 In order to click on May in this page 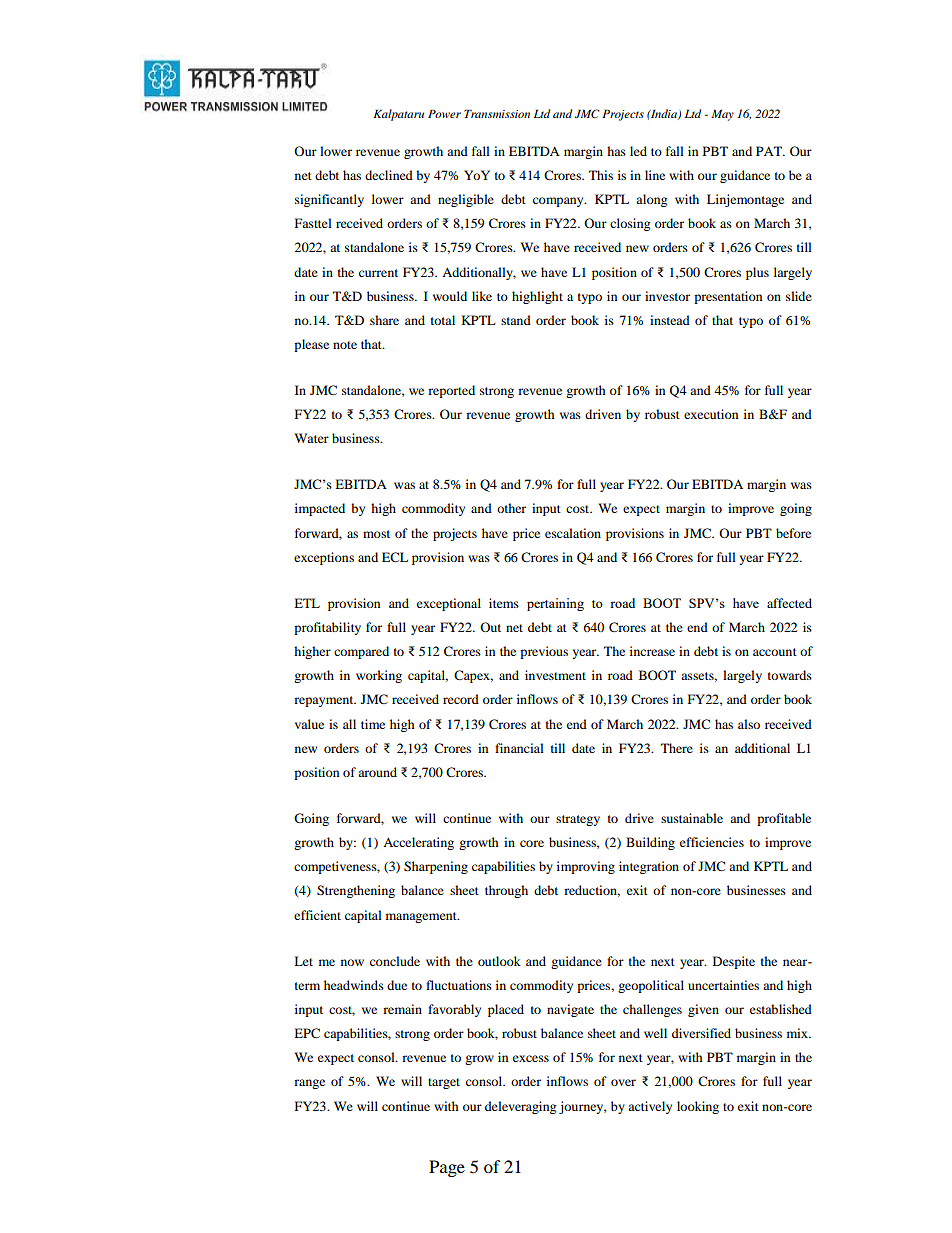, I will do `click(722, 115)`.
